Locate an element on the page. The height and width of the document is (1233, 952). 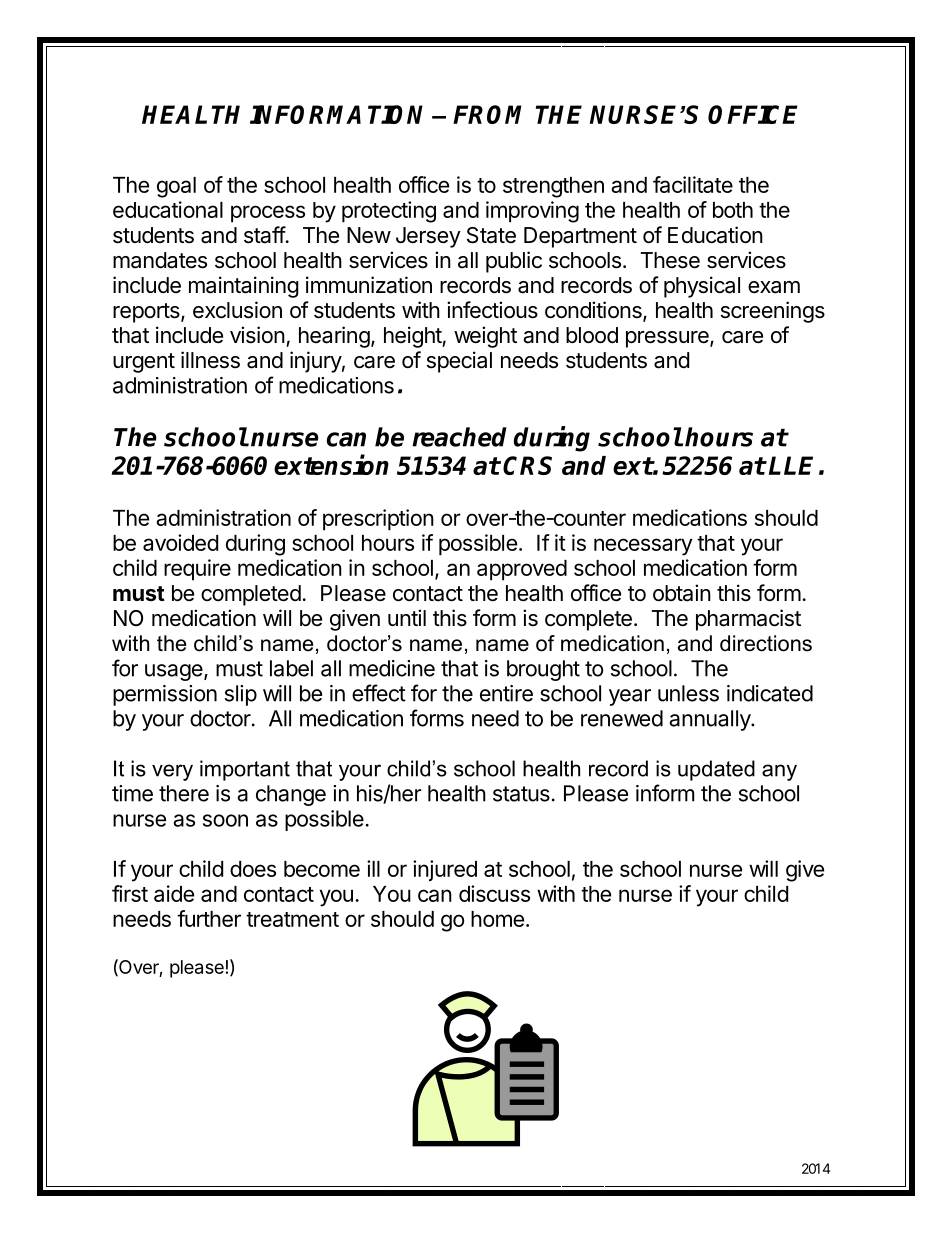
State is located at coordinates (491, 235).
